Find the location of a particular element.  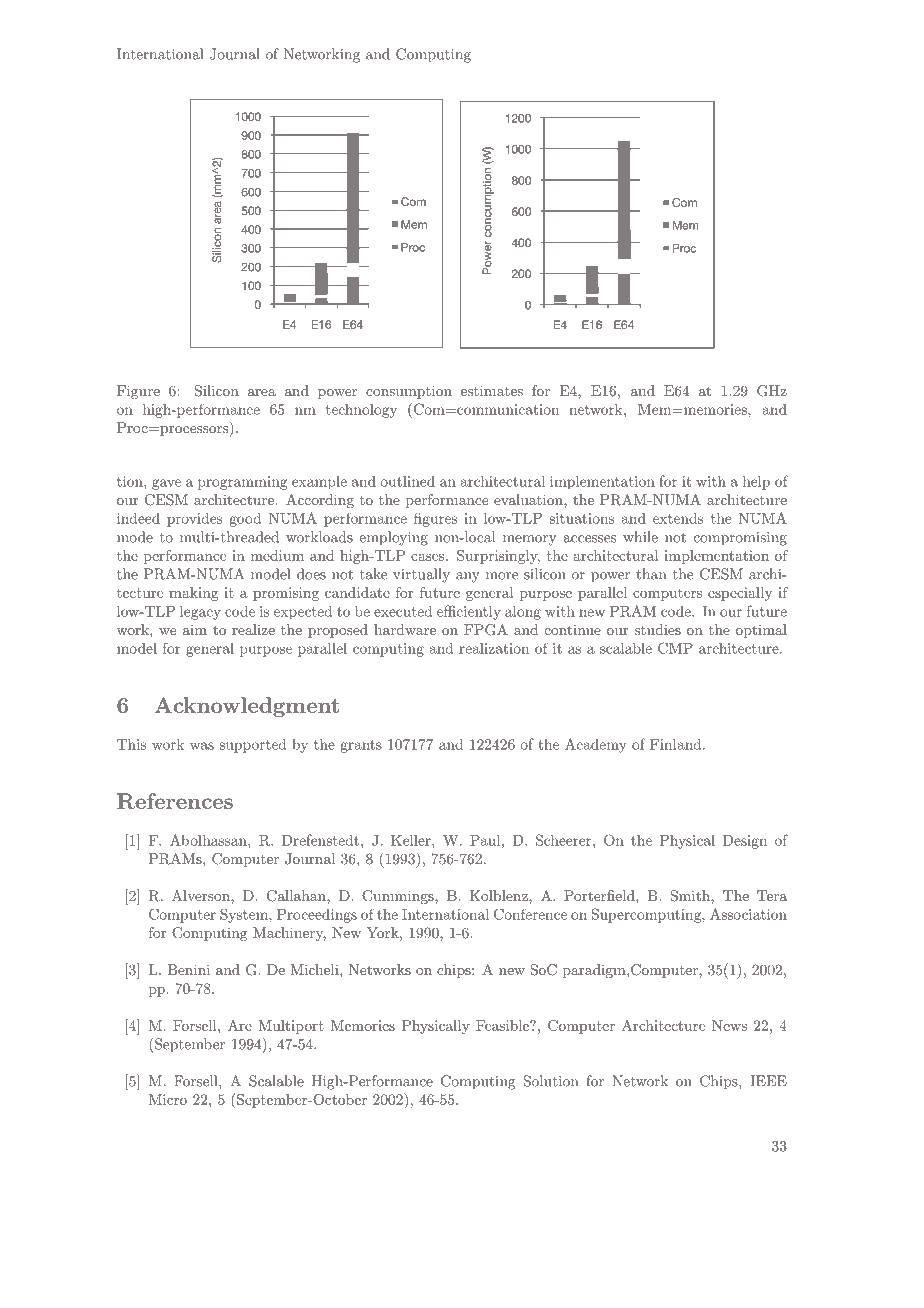

grants is located at coordinates (361, 746).
